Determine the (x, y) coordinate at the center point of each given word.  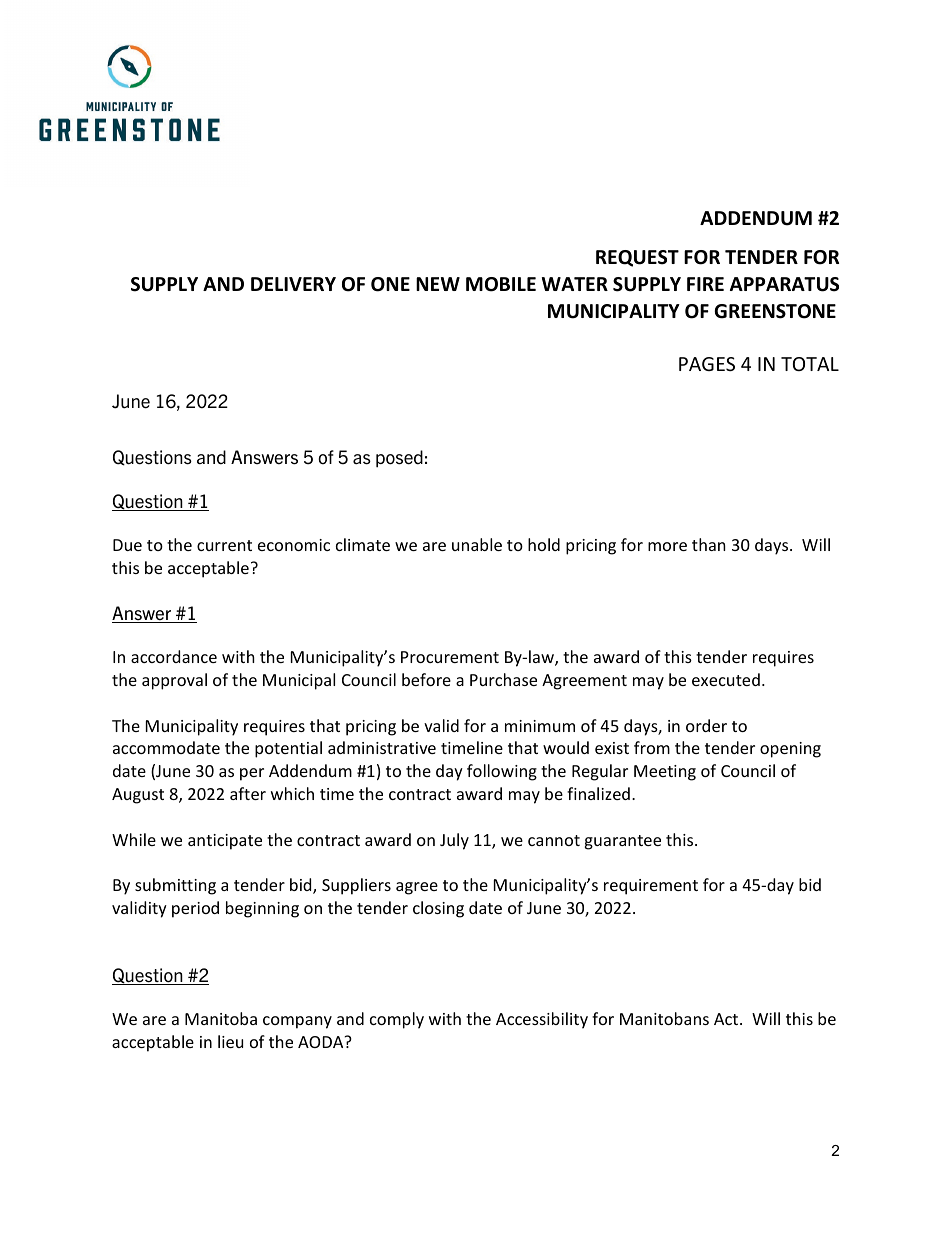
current (224, 545)
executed (726, 679)
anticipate (225, 842)
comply (397, 1020)
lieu (230, 1041)
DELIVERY (293, 284)
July (454, 841)
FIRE (705, 284)
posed (399, 459)
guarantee (622, 842)
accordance (174, 656)
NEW (438, 284)
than (709, 544)
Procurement (450, 657)
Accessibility (542, 1020)
